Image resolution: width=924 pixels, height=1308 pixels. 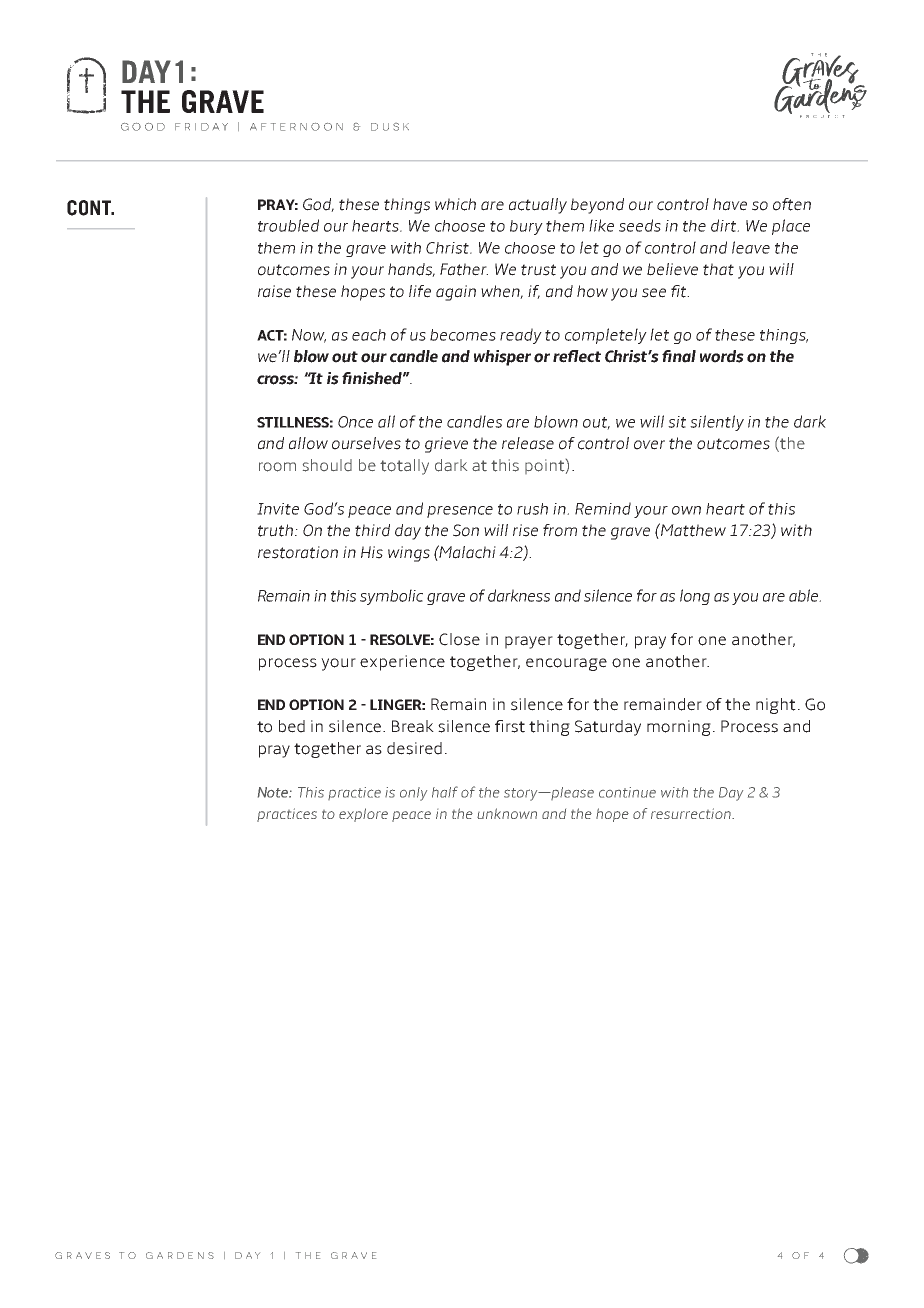 What do you see at coordinates (327, 465) in the screenshot?
I see `should` at bounding box center [327, 465].
